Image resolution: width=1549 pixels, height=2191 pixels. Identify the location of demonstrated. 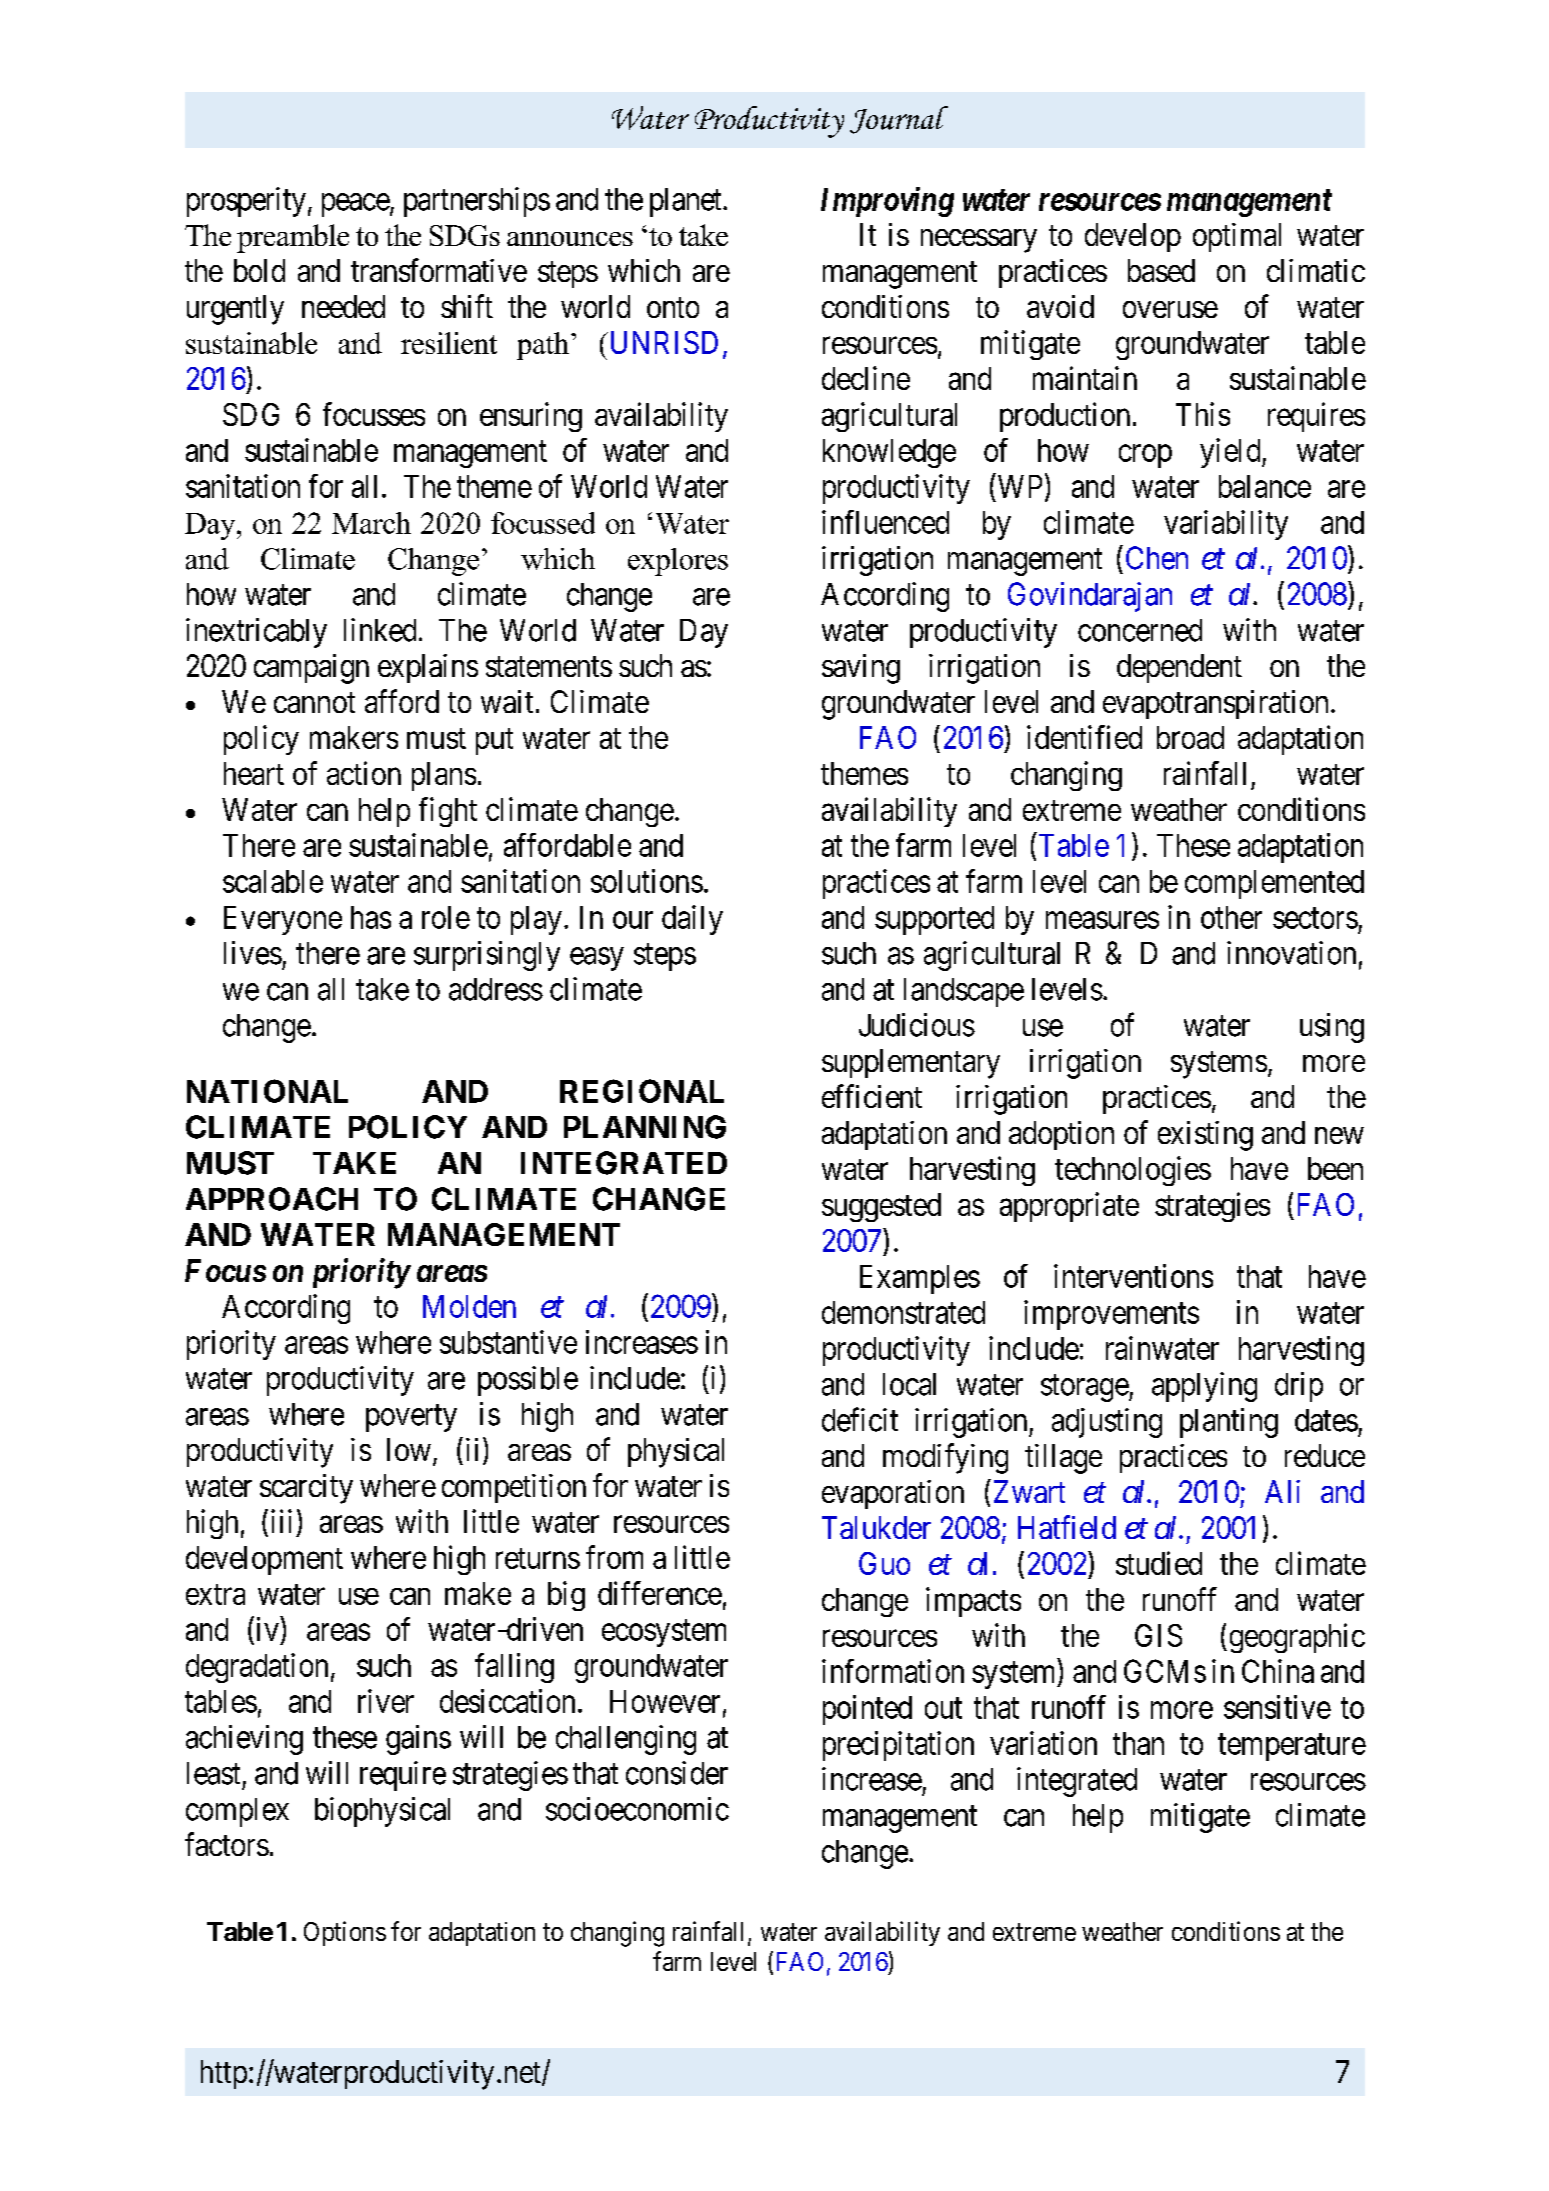
(903, 1312).
